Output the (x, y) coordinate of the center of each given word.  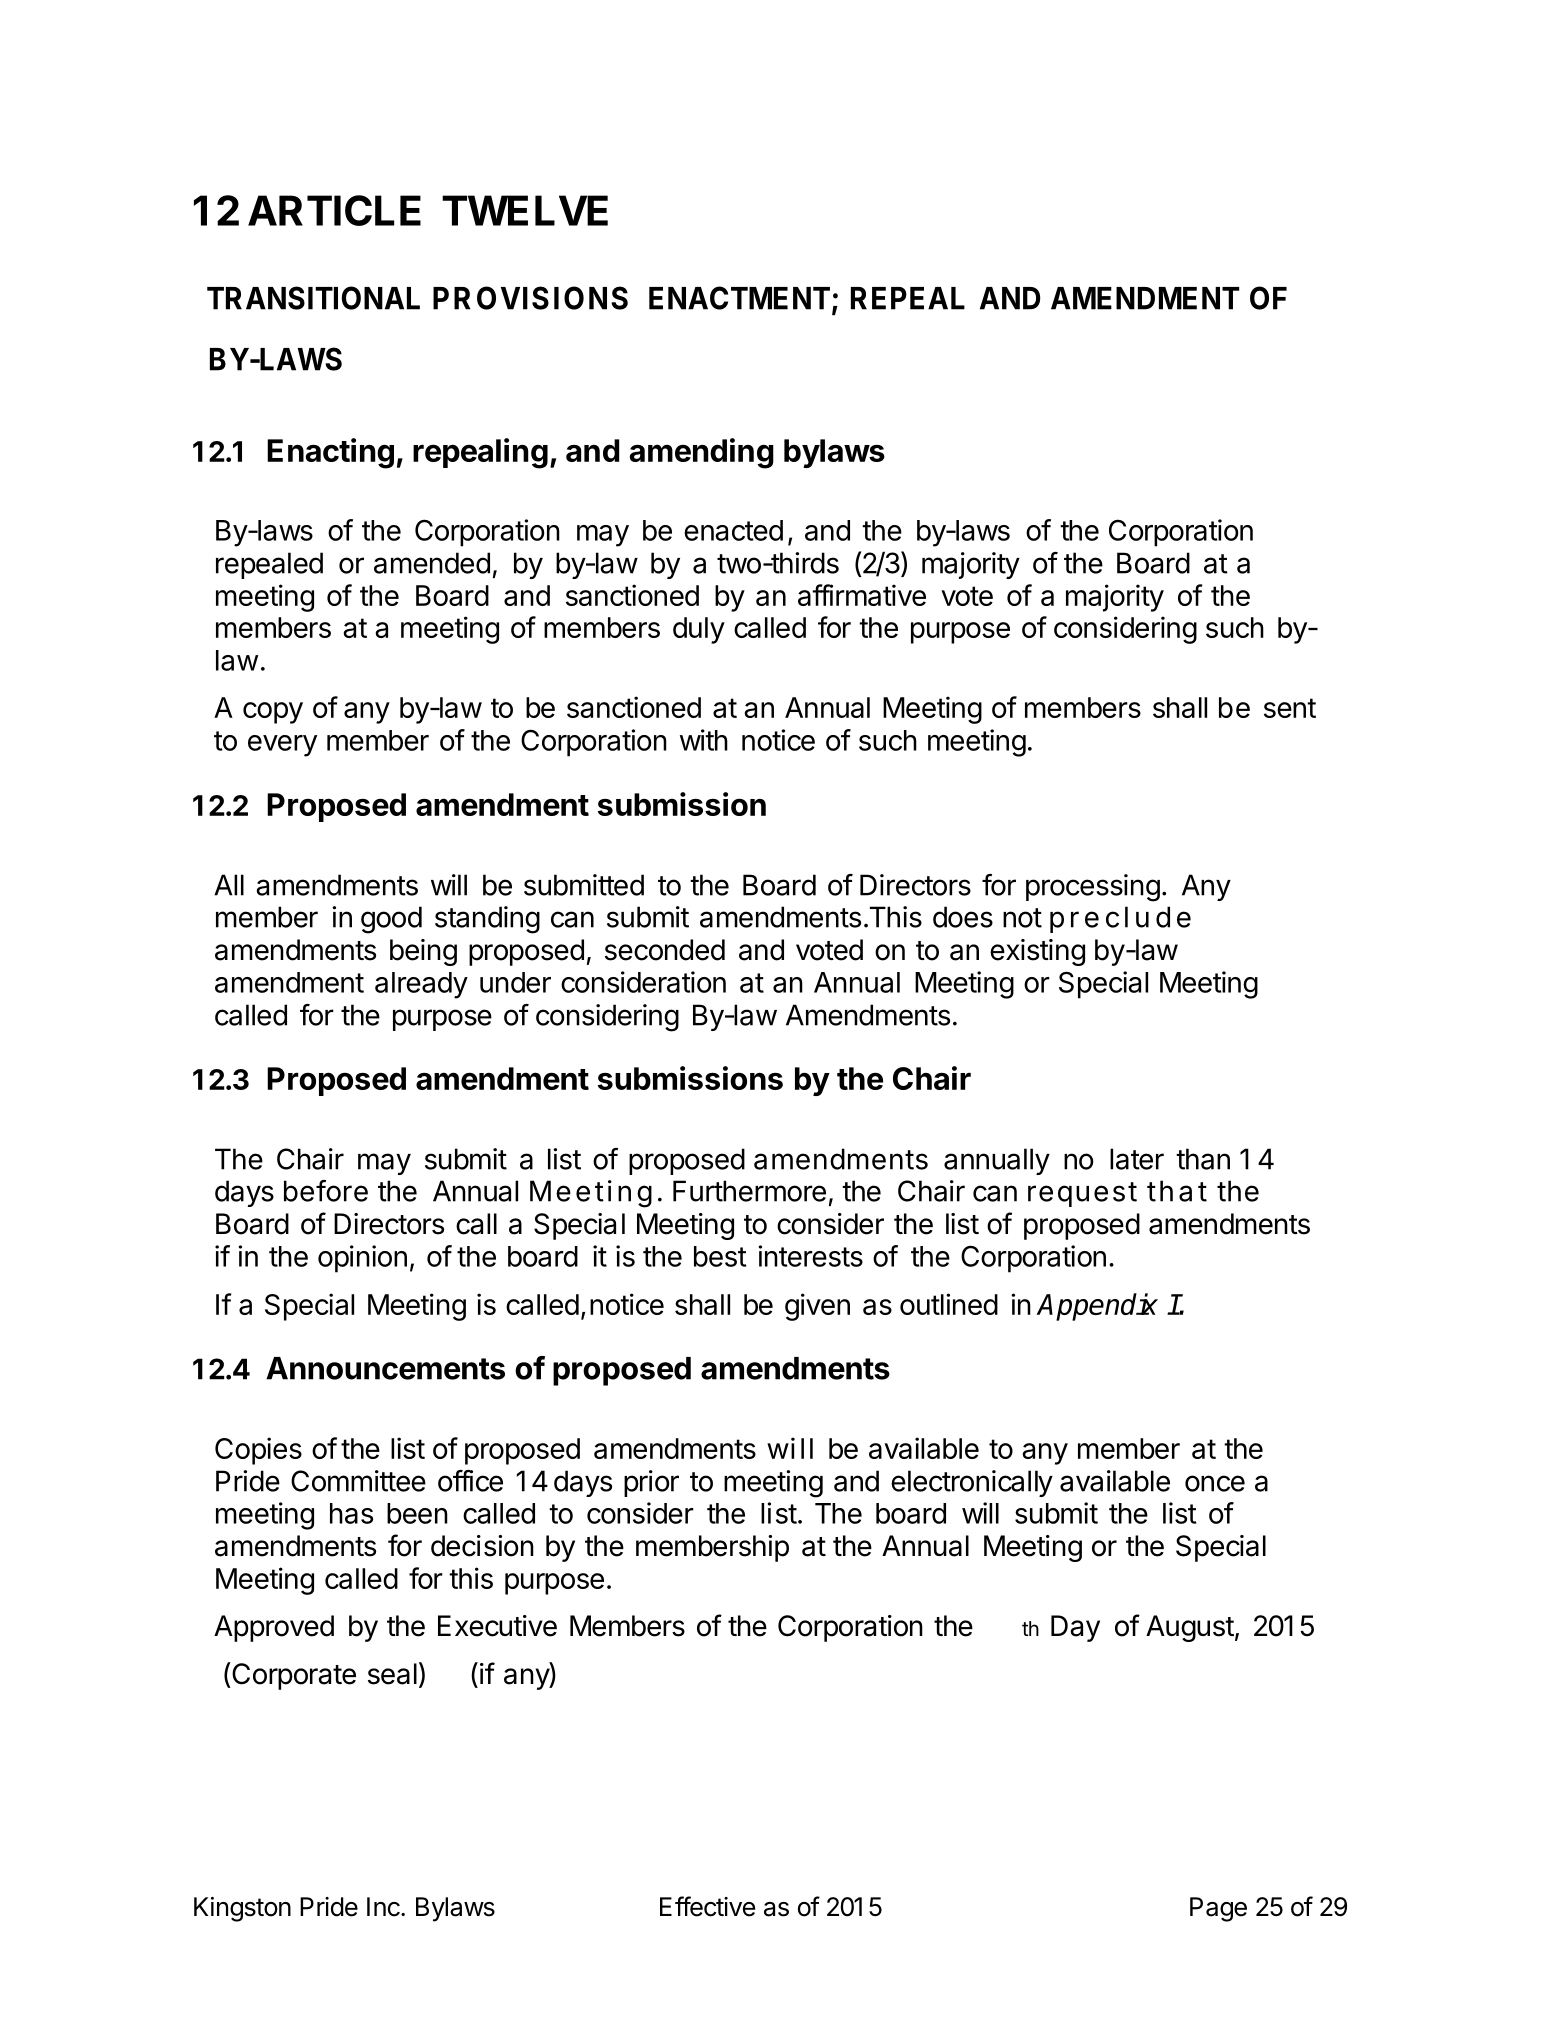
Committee (358, 1481)
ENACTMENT (739, 298)
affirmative (862, 595)
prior (651, 1483)
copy (273, 713)
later (1137, 1159)
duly (699, 630)
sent (1290, 708)
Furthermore (749, 1191)
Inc (384, 1907)
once (1215, 1483)
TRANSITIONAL (313, 298)
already (421, 985)
